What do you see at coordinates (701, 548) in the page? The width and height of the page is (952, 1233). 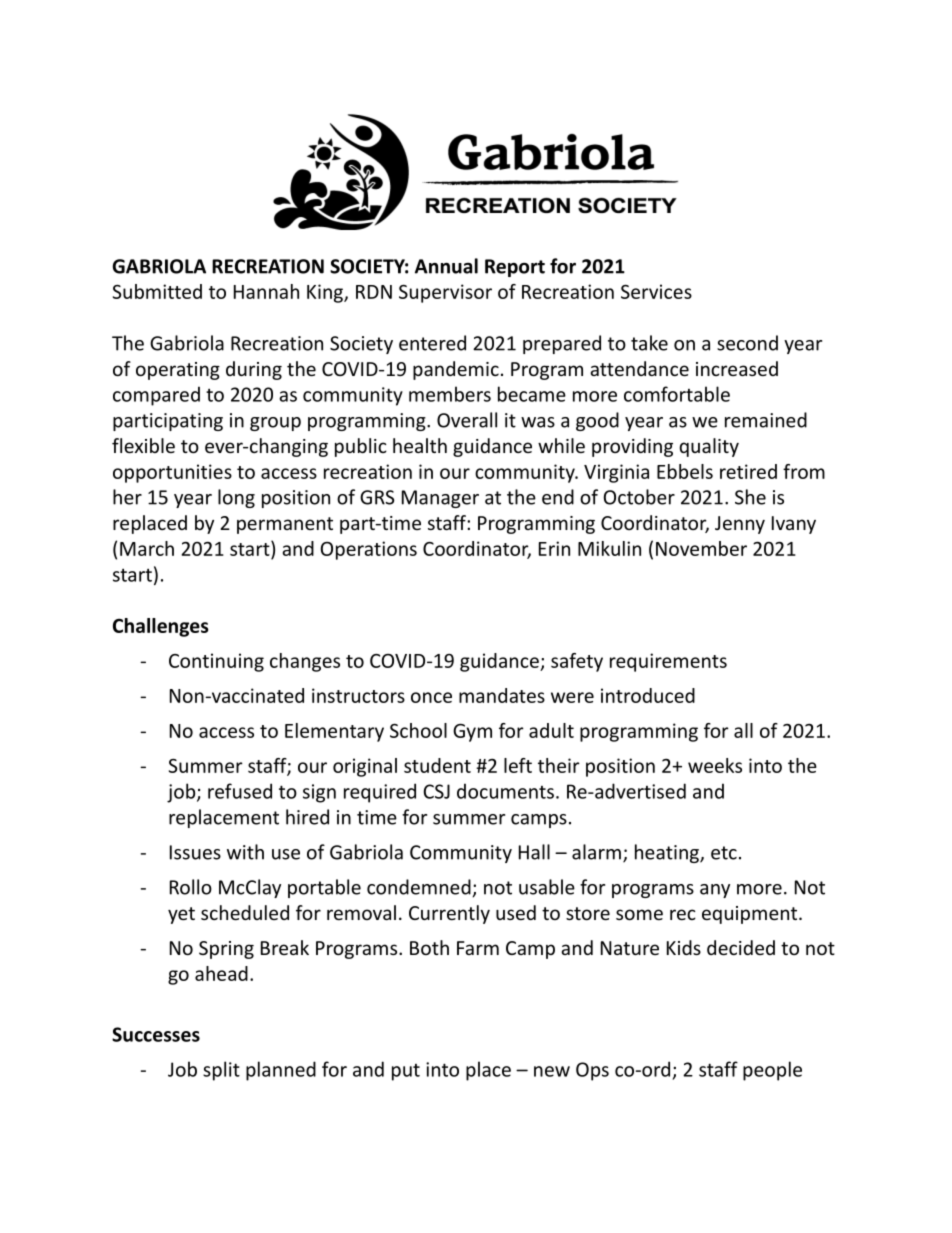 I see `November` at bounding box center [701, 548].
